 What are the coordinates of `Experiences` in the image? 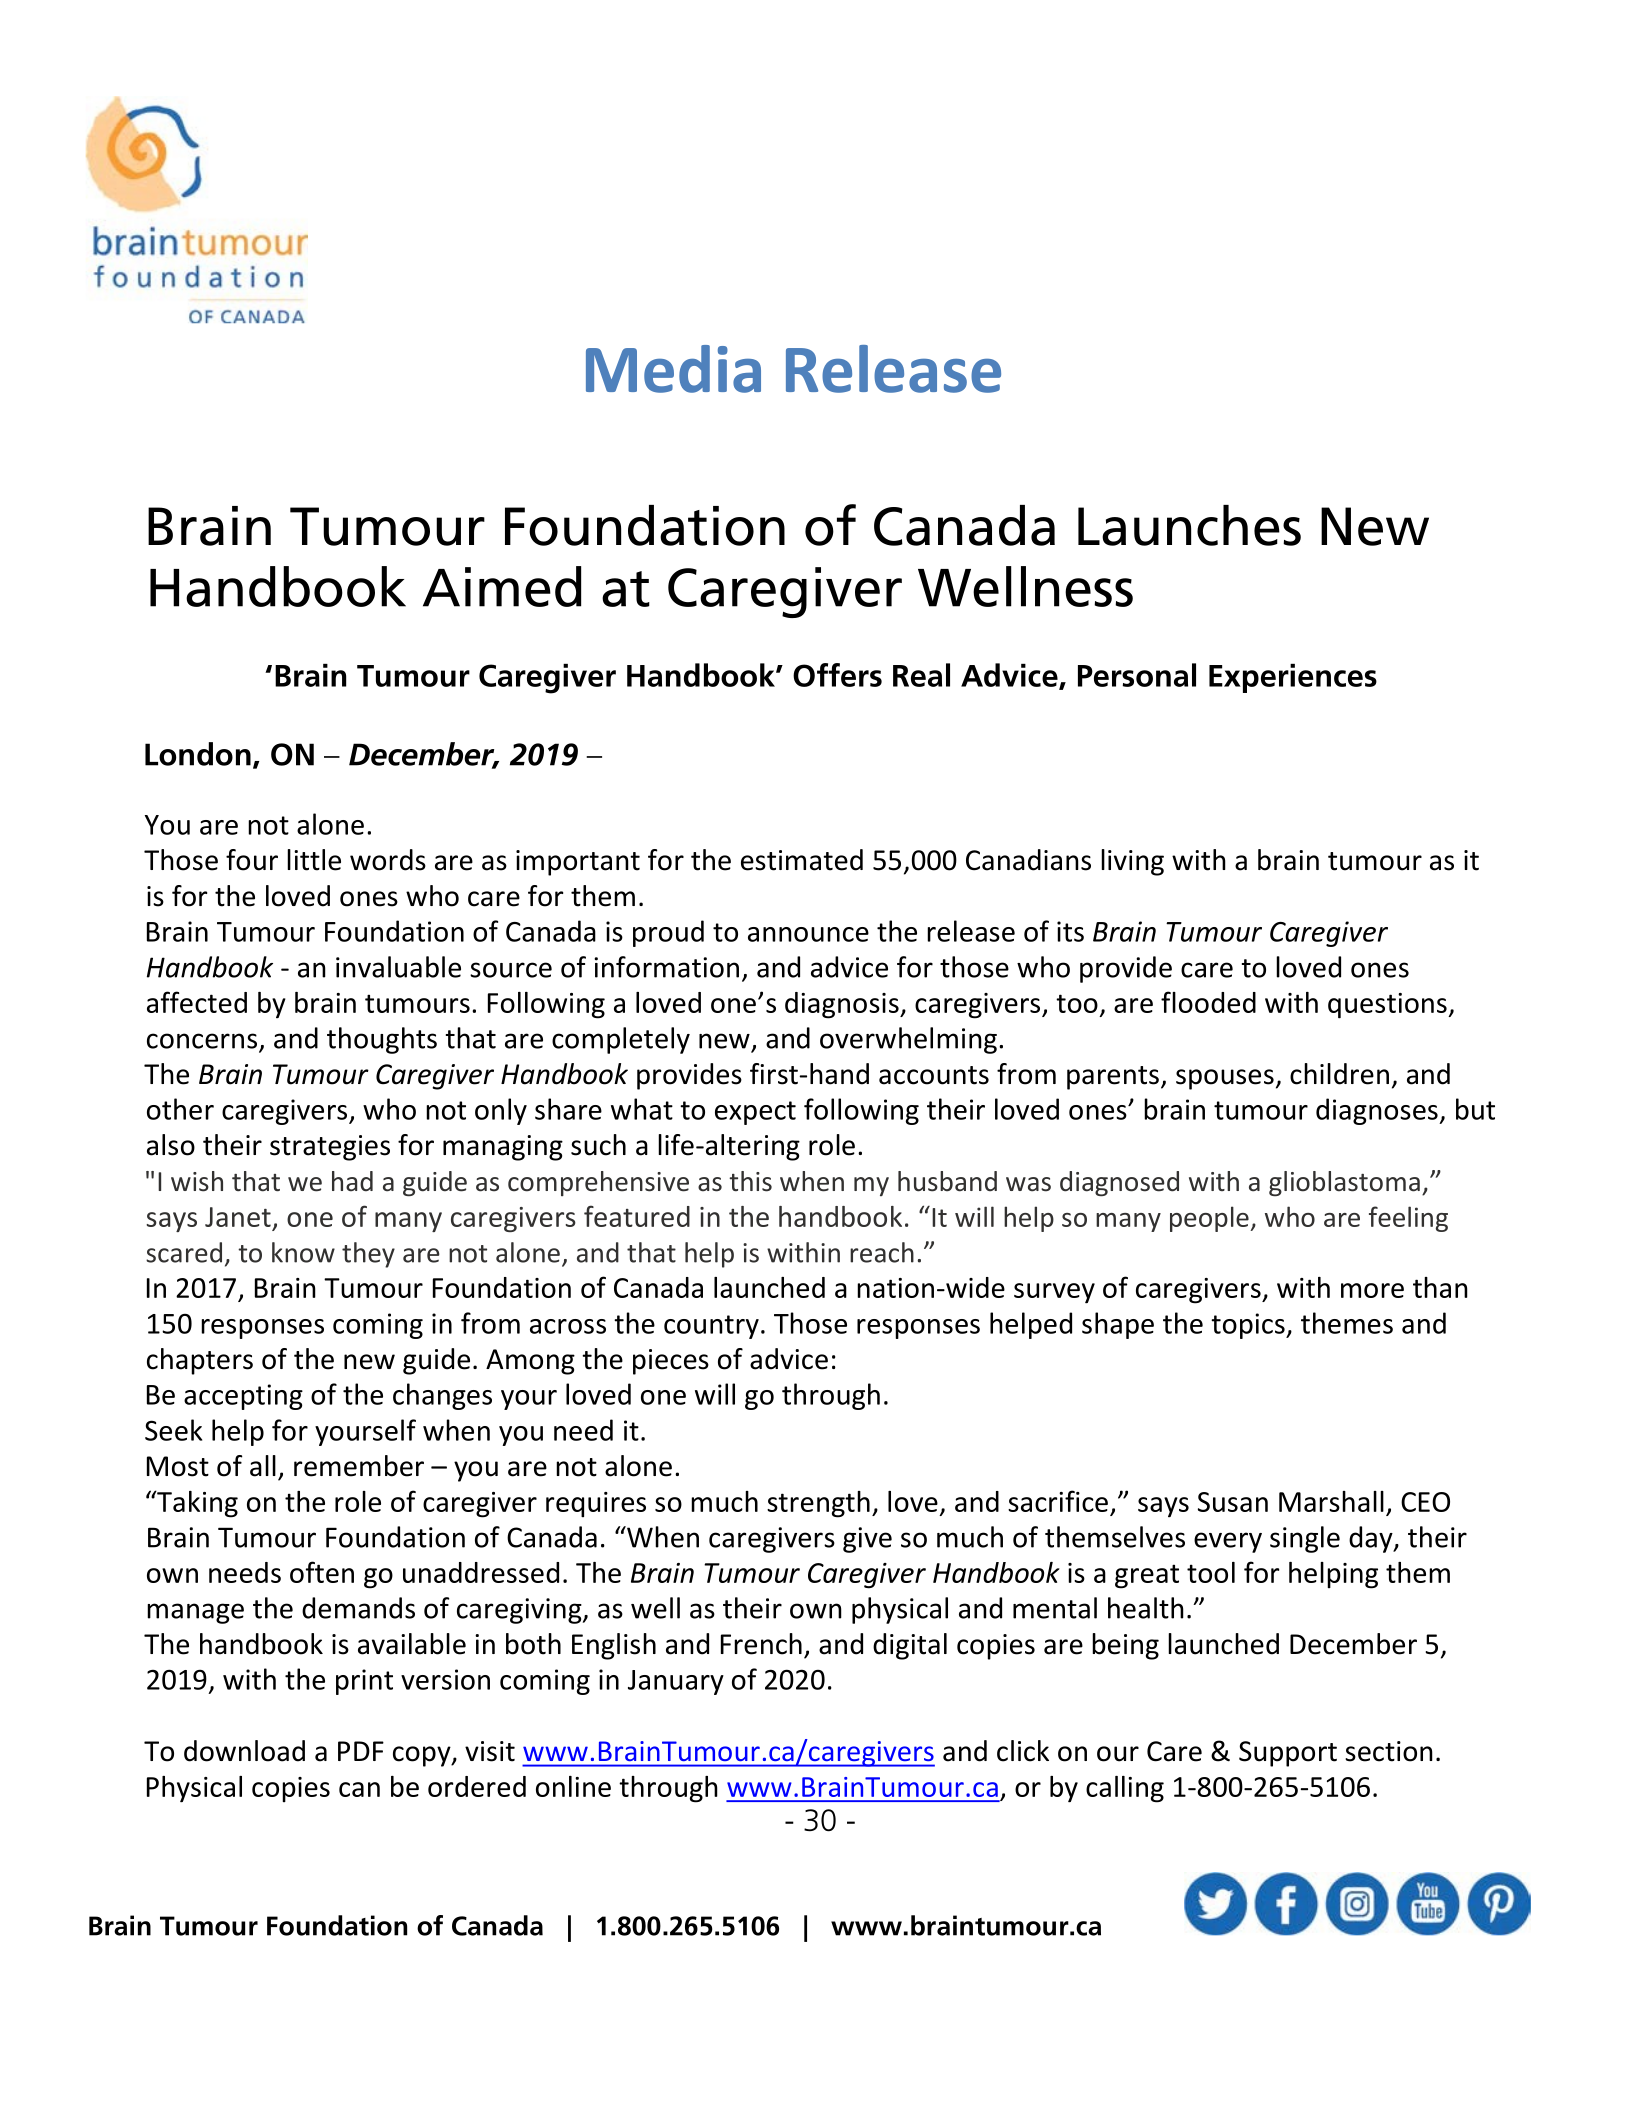 It's located at (1293, 678).
